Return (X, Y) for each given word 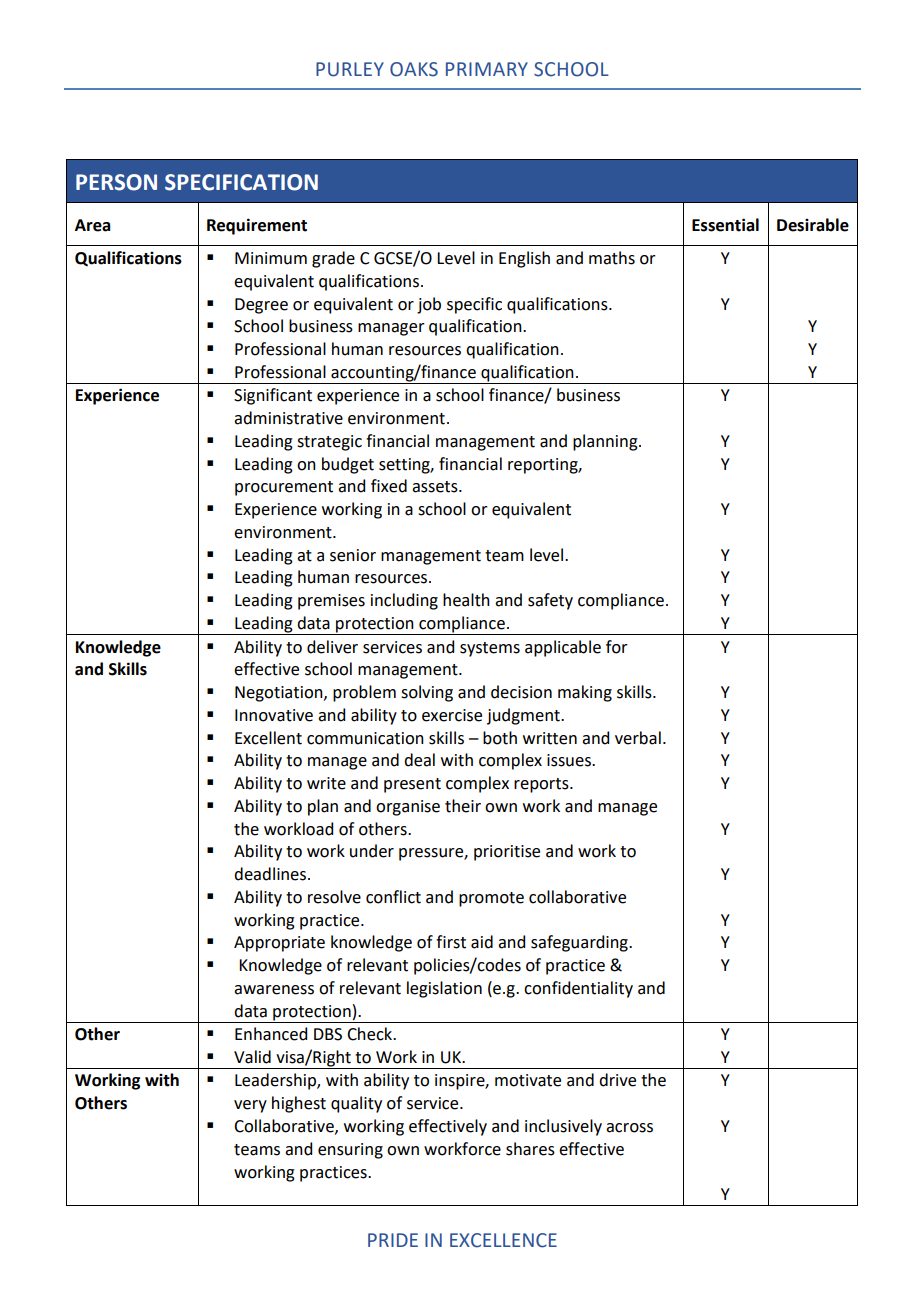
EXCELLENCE (503, 1240)
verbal (638, 738)
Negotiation (280, 694)
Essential (725, 225)
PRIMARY (487, 69)
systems (490, 649)
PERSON (116, 182)
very (250, 1106)
